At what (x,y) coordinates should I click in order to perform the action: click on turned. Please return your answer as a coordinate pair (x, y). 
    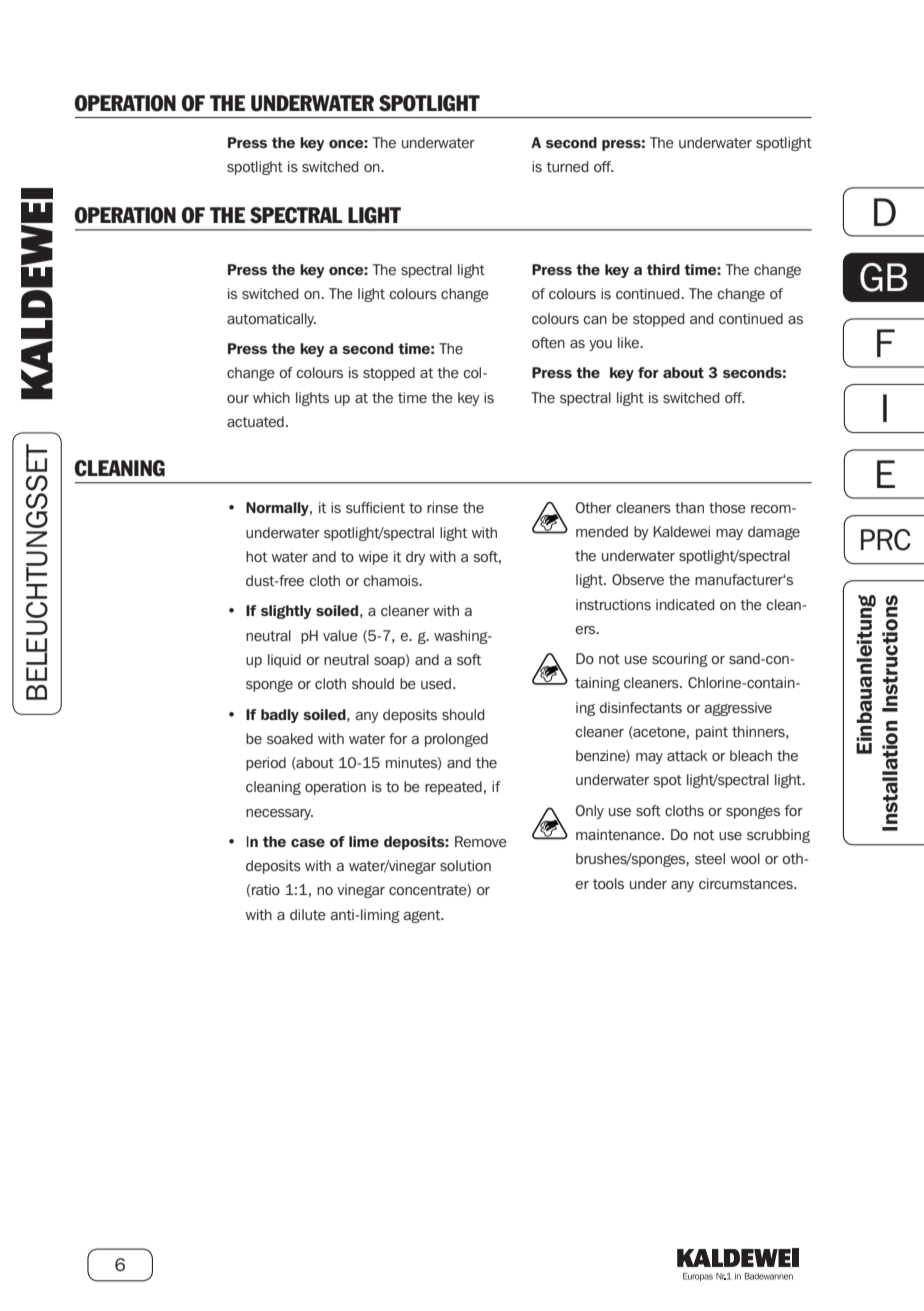
    Looking at the image, I should click on (567, 166).
